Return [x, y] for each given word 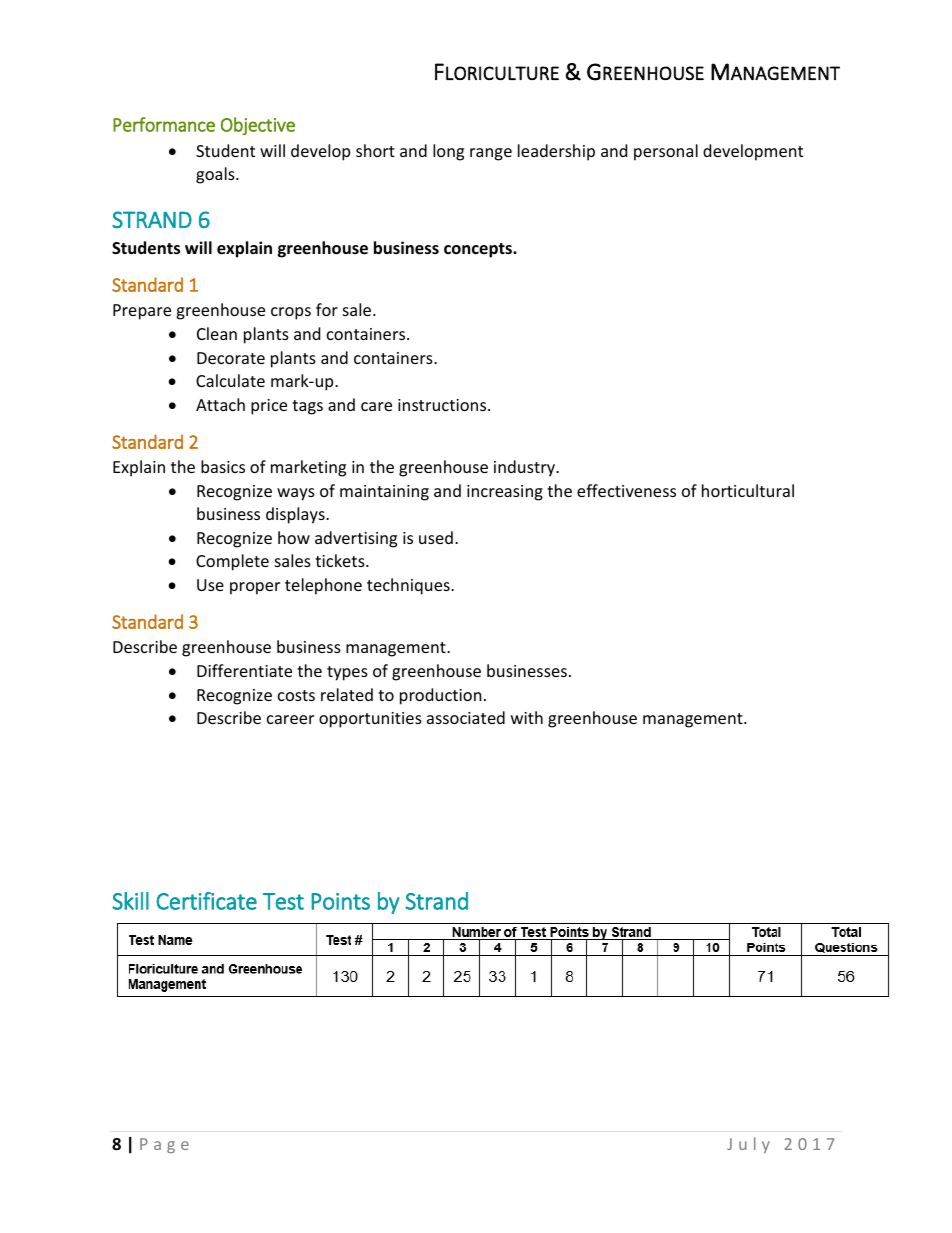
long [448, 152]
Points [340, 901]
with [527, 717]
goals [216, 175]
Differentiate [244, 670]
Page [164, 1145]
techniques [409, 586]
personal [666, 152]
